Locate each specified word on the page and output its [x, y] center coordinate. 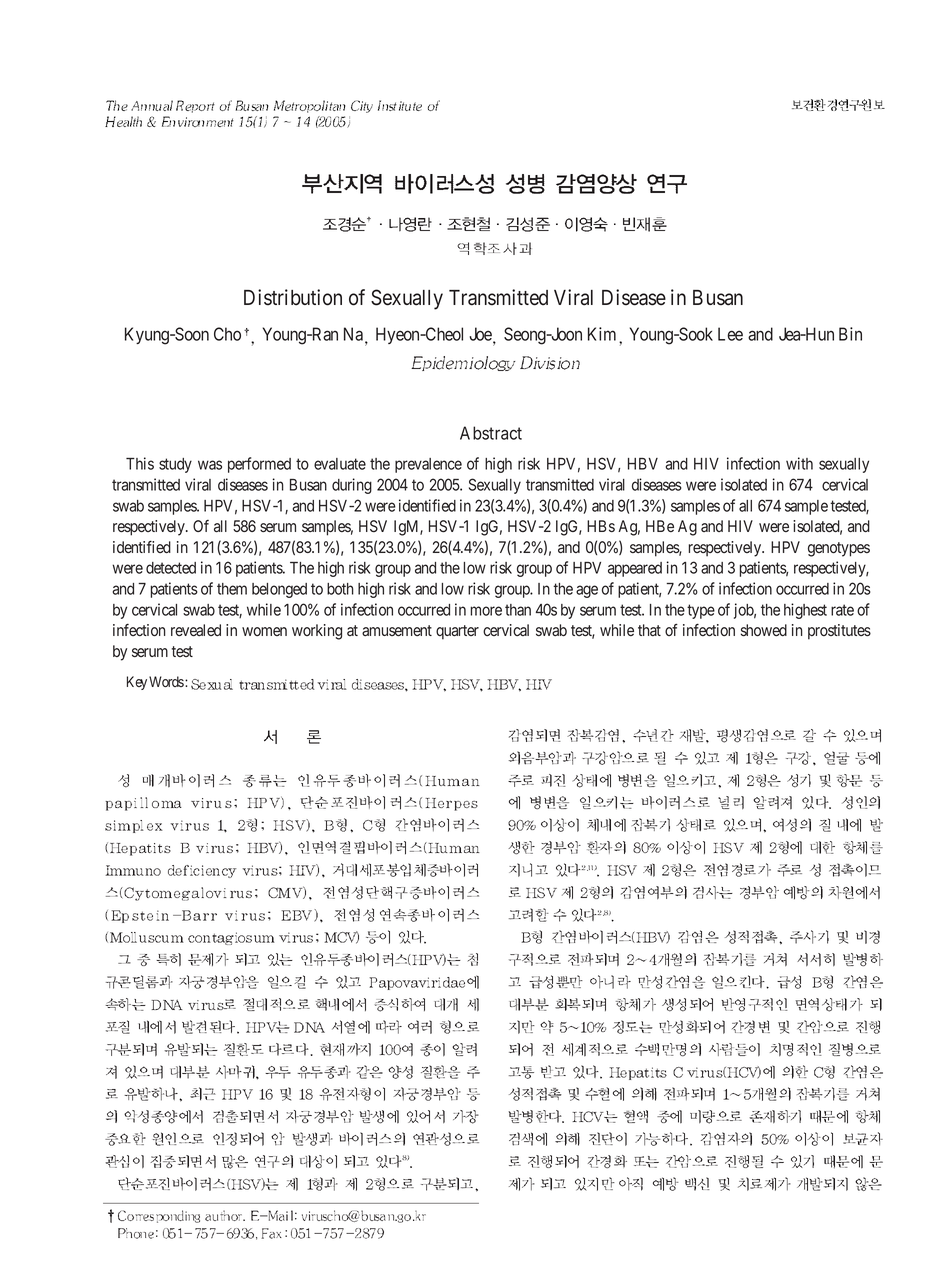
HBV [643, 464]
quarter [457, 632]
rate [842, 610]
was [210, 465]
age [587, 591]
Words [166, 681]
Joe [481, 335]
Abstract [491, 433]
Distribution [293, 297]
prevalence [428, 465]
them [232, 589]
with [799, 463]
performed [259, 465]
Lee [730, 334]
